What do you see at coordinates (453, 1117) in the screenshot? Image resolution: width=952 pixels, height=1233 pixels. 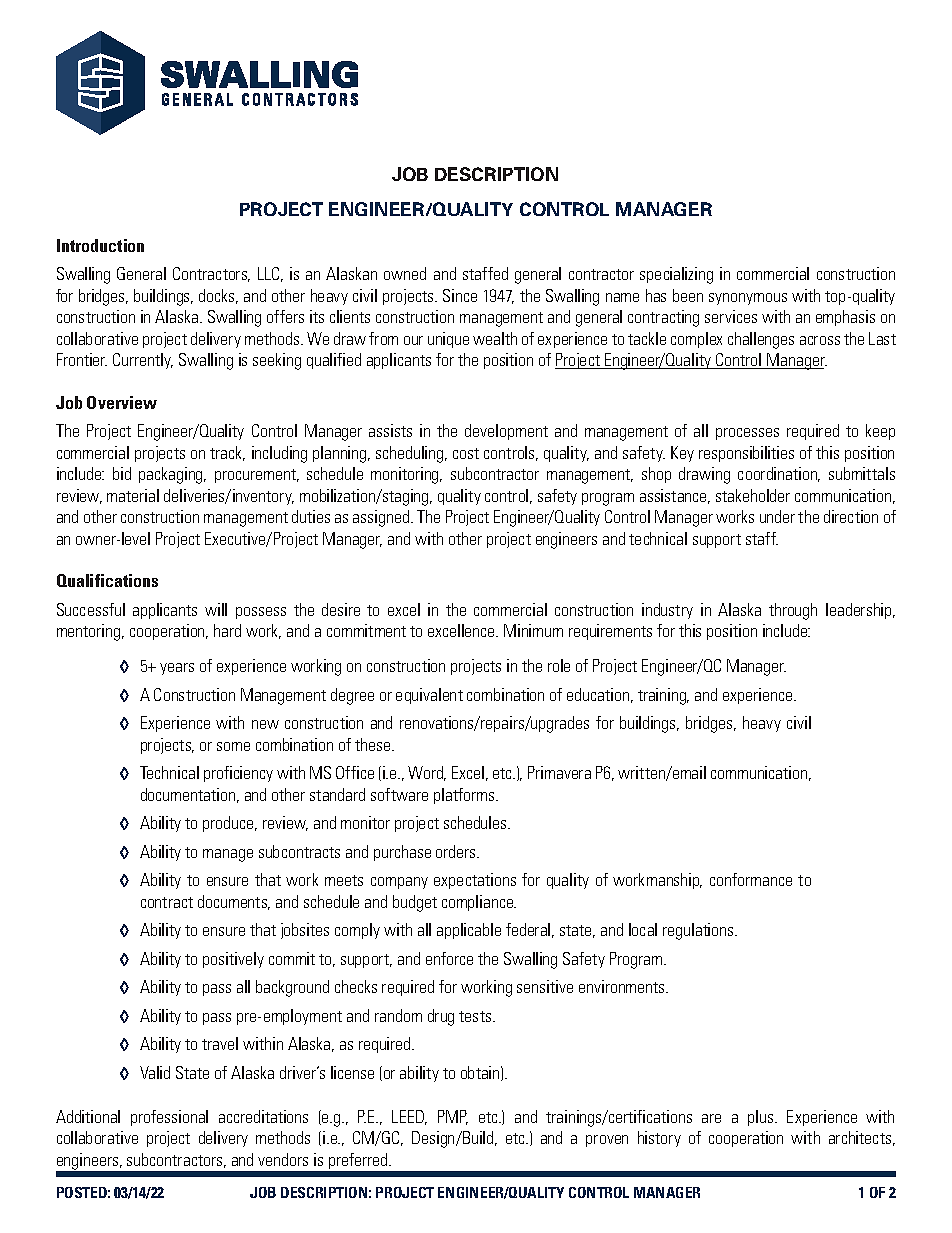 I see `PMP` at bounding box center [453, 1117].
